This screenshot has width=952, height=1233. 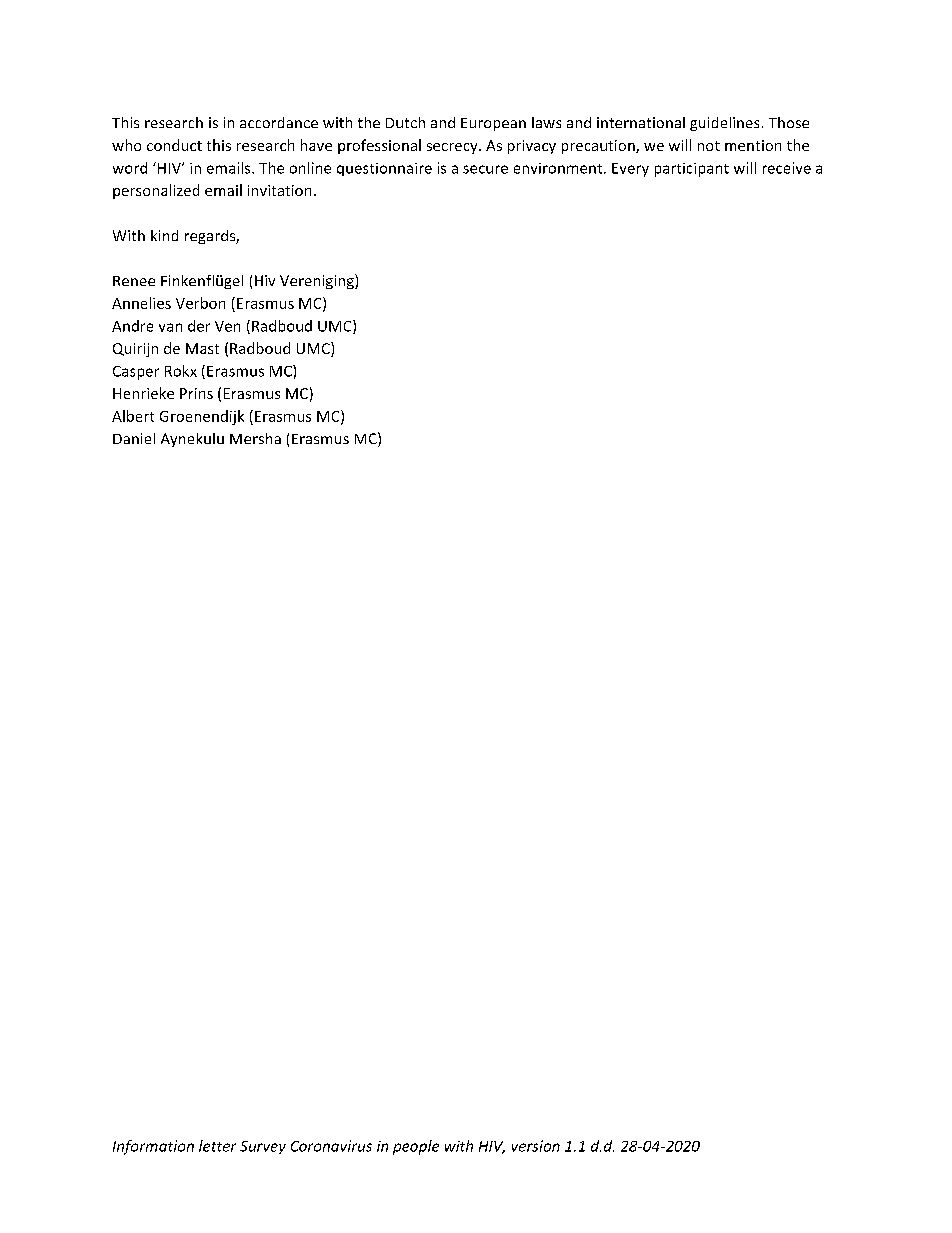 What do you see at coordinates (217, 1146) in the screenshot?
I see `letter` at bounding box center [217, 1146].
